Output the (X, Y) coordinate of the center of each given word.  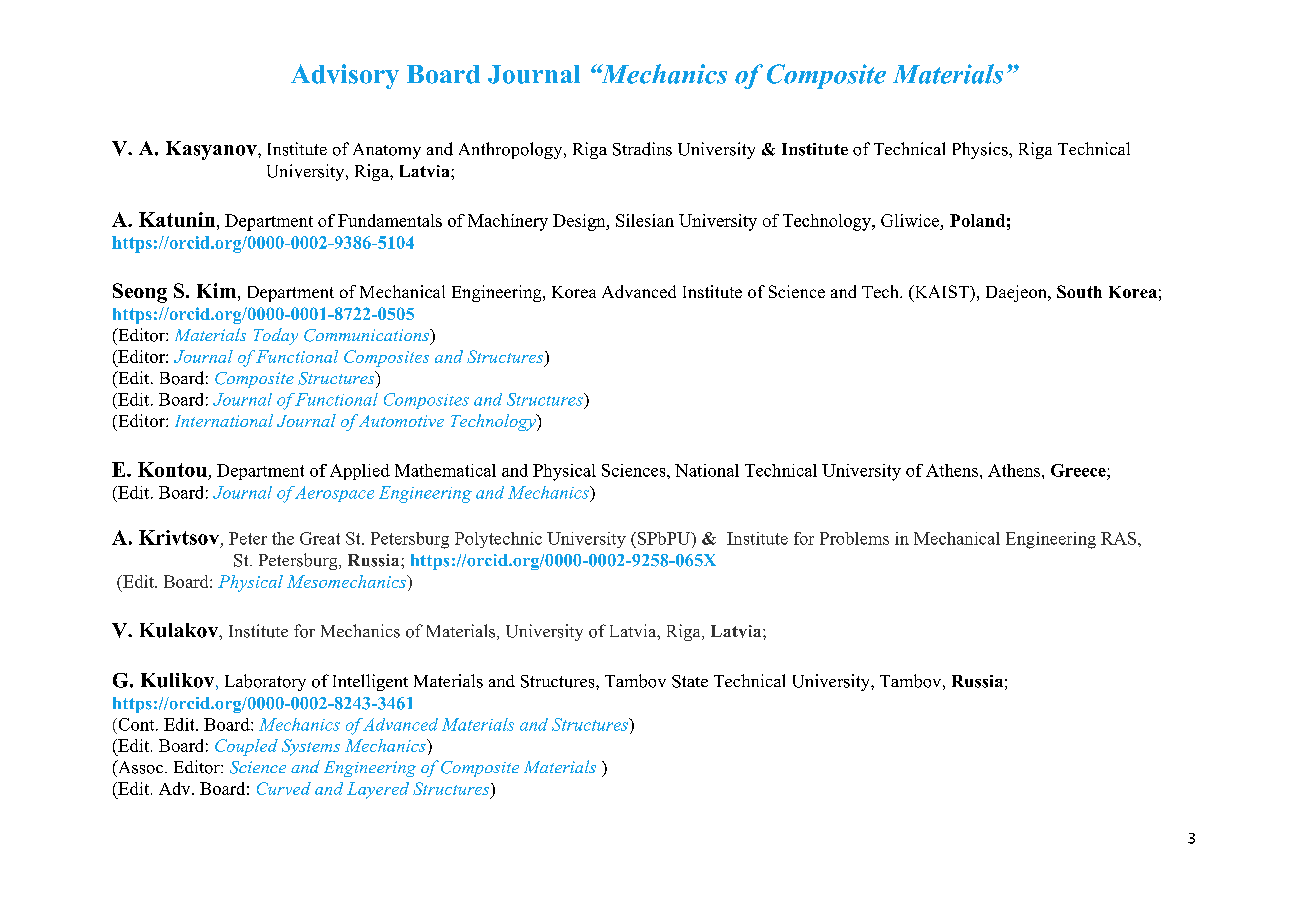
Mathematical (445, 470)
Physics (981, 150)
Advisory (345, 76)
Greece (1079, 470)
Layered (378, 790)
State (690, 681)
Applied (360, 472)
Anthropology (512, 150)
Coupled (246, 747)
